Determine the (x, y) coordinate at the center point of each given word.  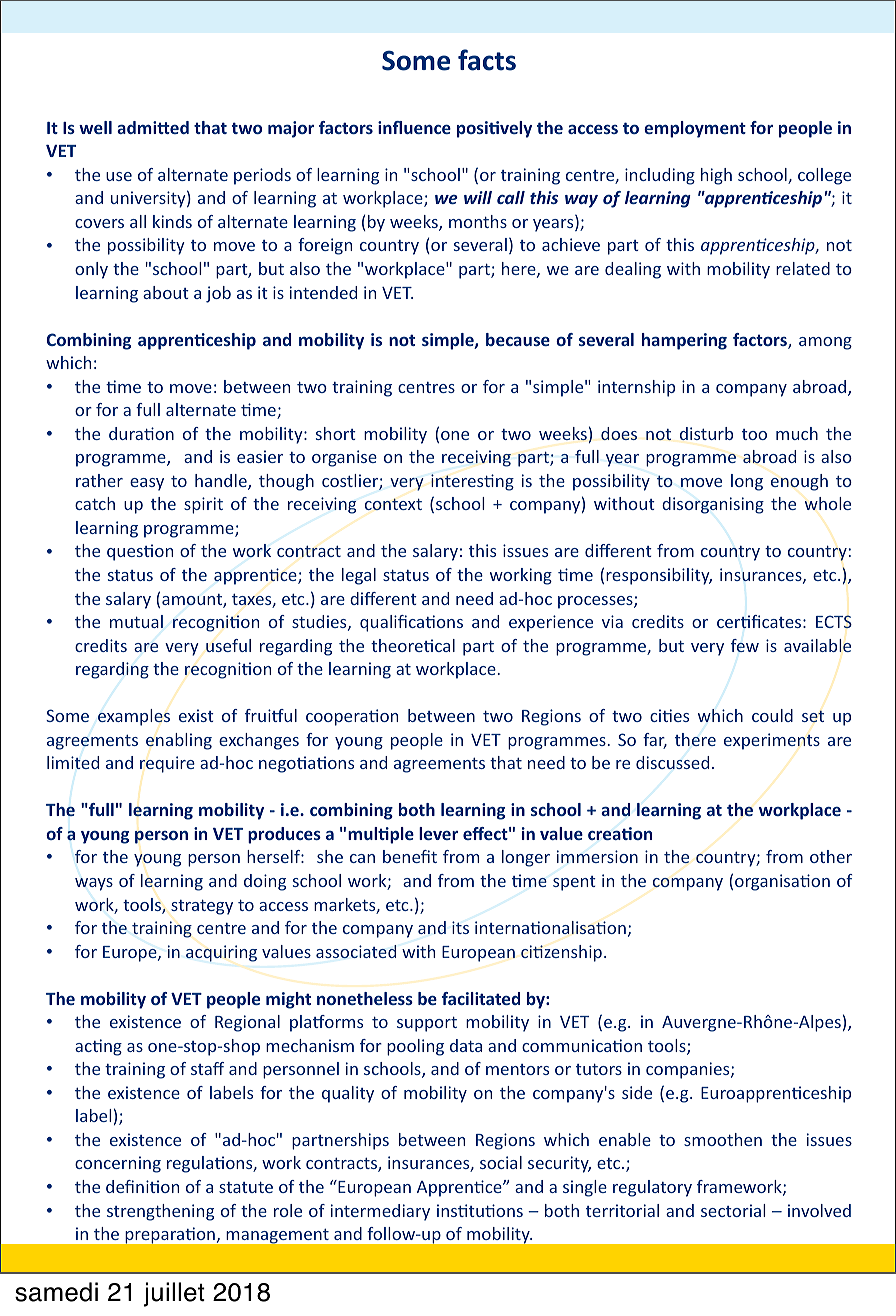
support (427, 1024)
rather (99, 480)
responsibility (659, 576)
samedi (56, 1292)
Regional (247, 1023)
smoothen (723, 1139)
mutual (136, 621)
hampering (684, 341)
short (336, 433)
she (330, 856)
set (813, 716)
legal (359, 576)
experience (551, 623)
